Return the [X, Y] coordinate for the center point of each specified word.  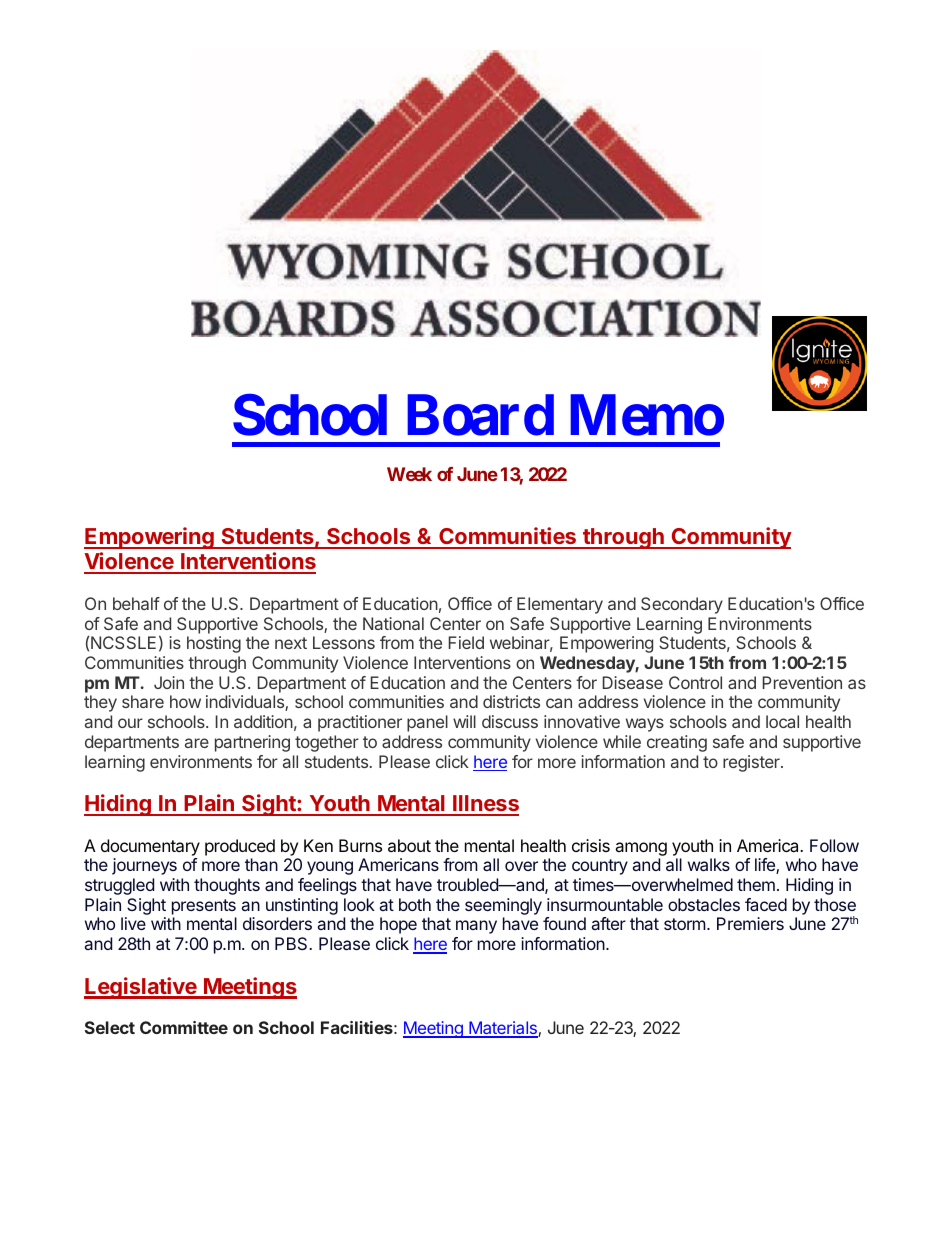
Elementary [560, 605]
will [464, 721]
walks [709, 864]
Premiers [750, 923]
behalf [136, 603]
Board [480, 415]
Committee [184, 1027]
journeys [144, 866]
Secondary [682, 605]
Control [695, 682]
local [782, 721]
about [409, 845]
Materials [503, 1029]
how [185, 701]
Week [409, 474]
